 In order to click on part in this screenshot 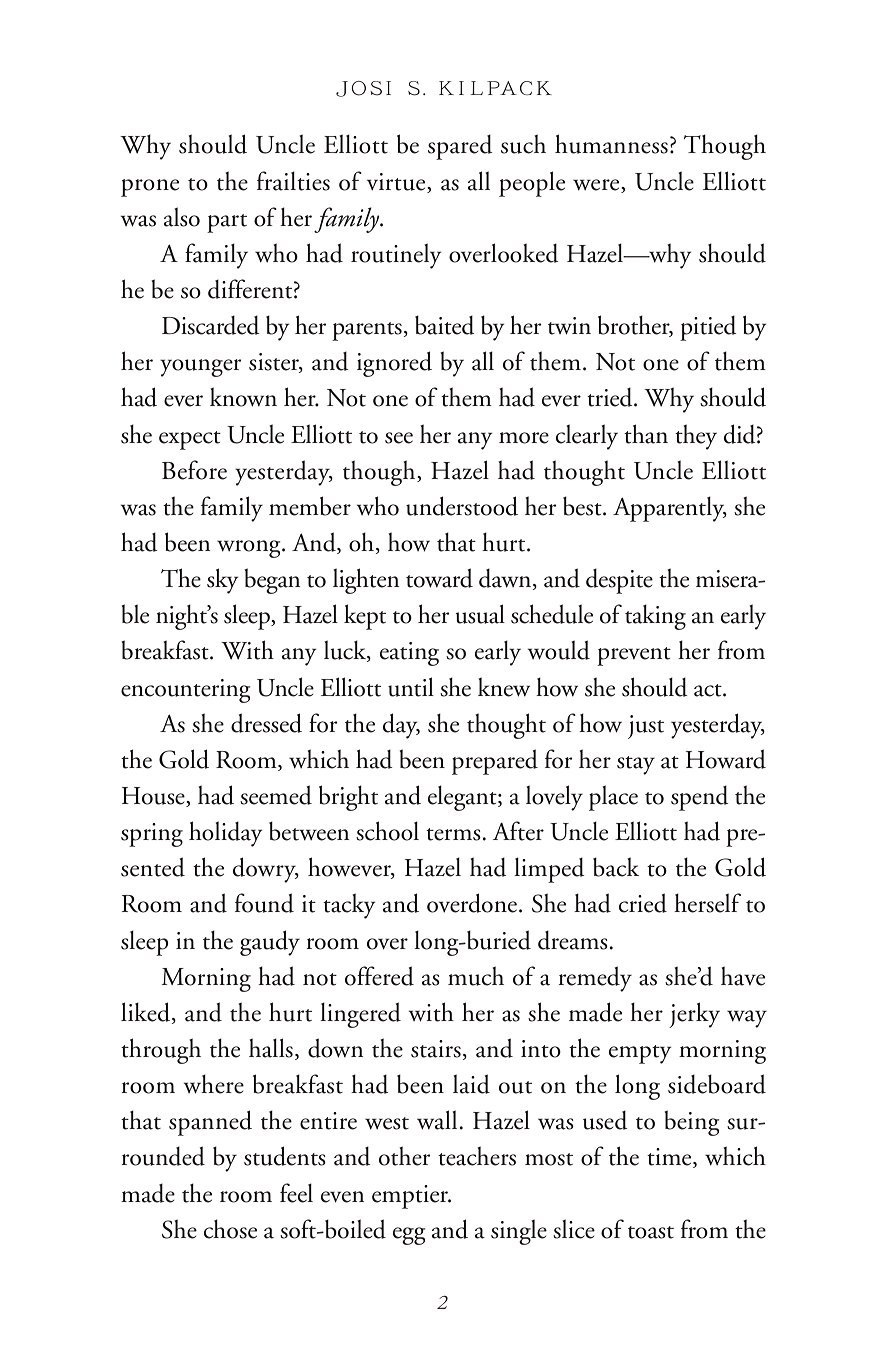, I will do `click(227, 223)`.
